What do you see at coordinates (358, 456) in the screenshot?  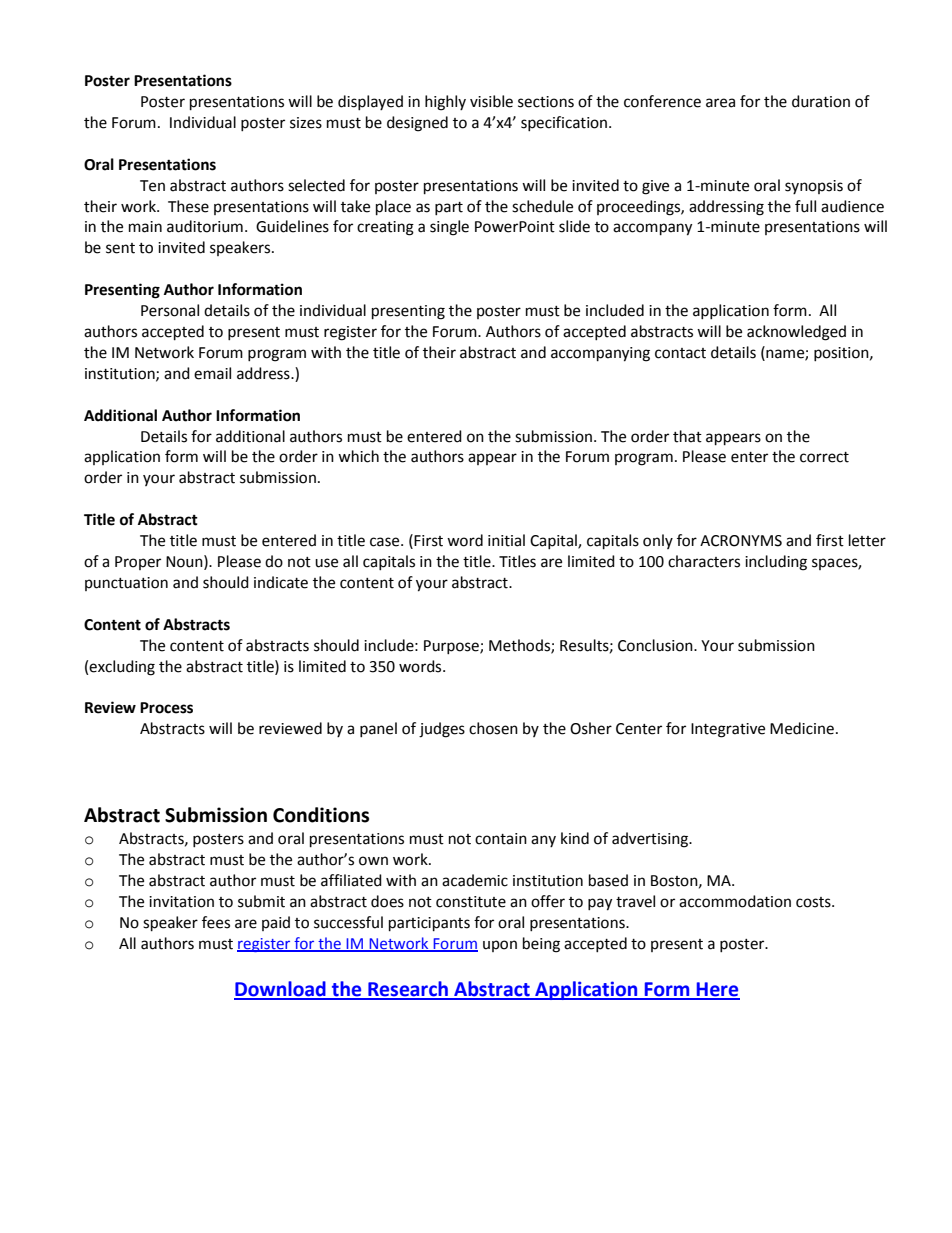 I see `which` at bounding box center [358, 456].
